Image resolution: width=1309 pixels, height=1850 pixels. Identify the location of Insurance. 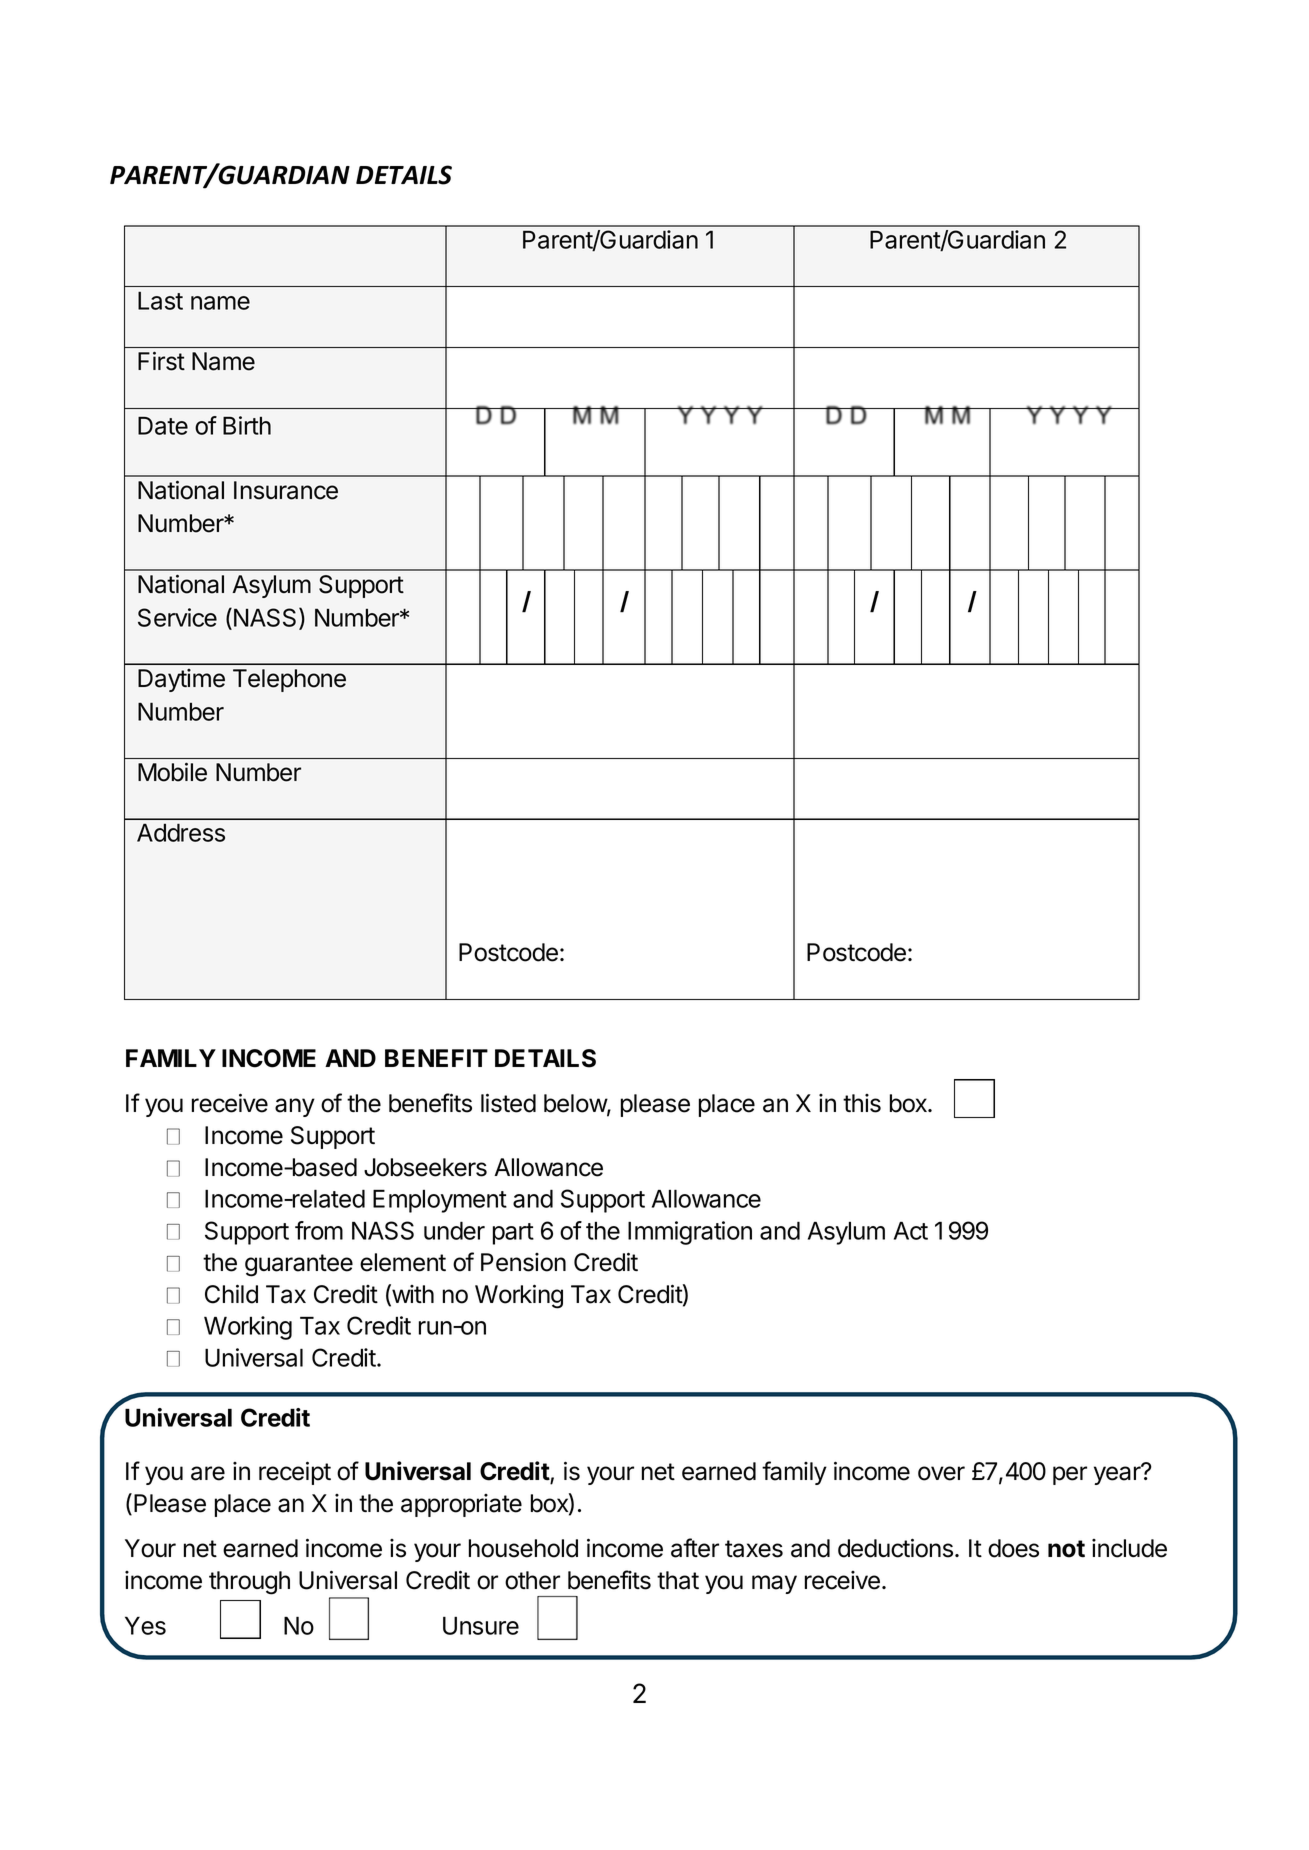
(286, 490).
